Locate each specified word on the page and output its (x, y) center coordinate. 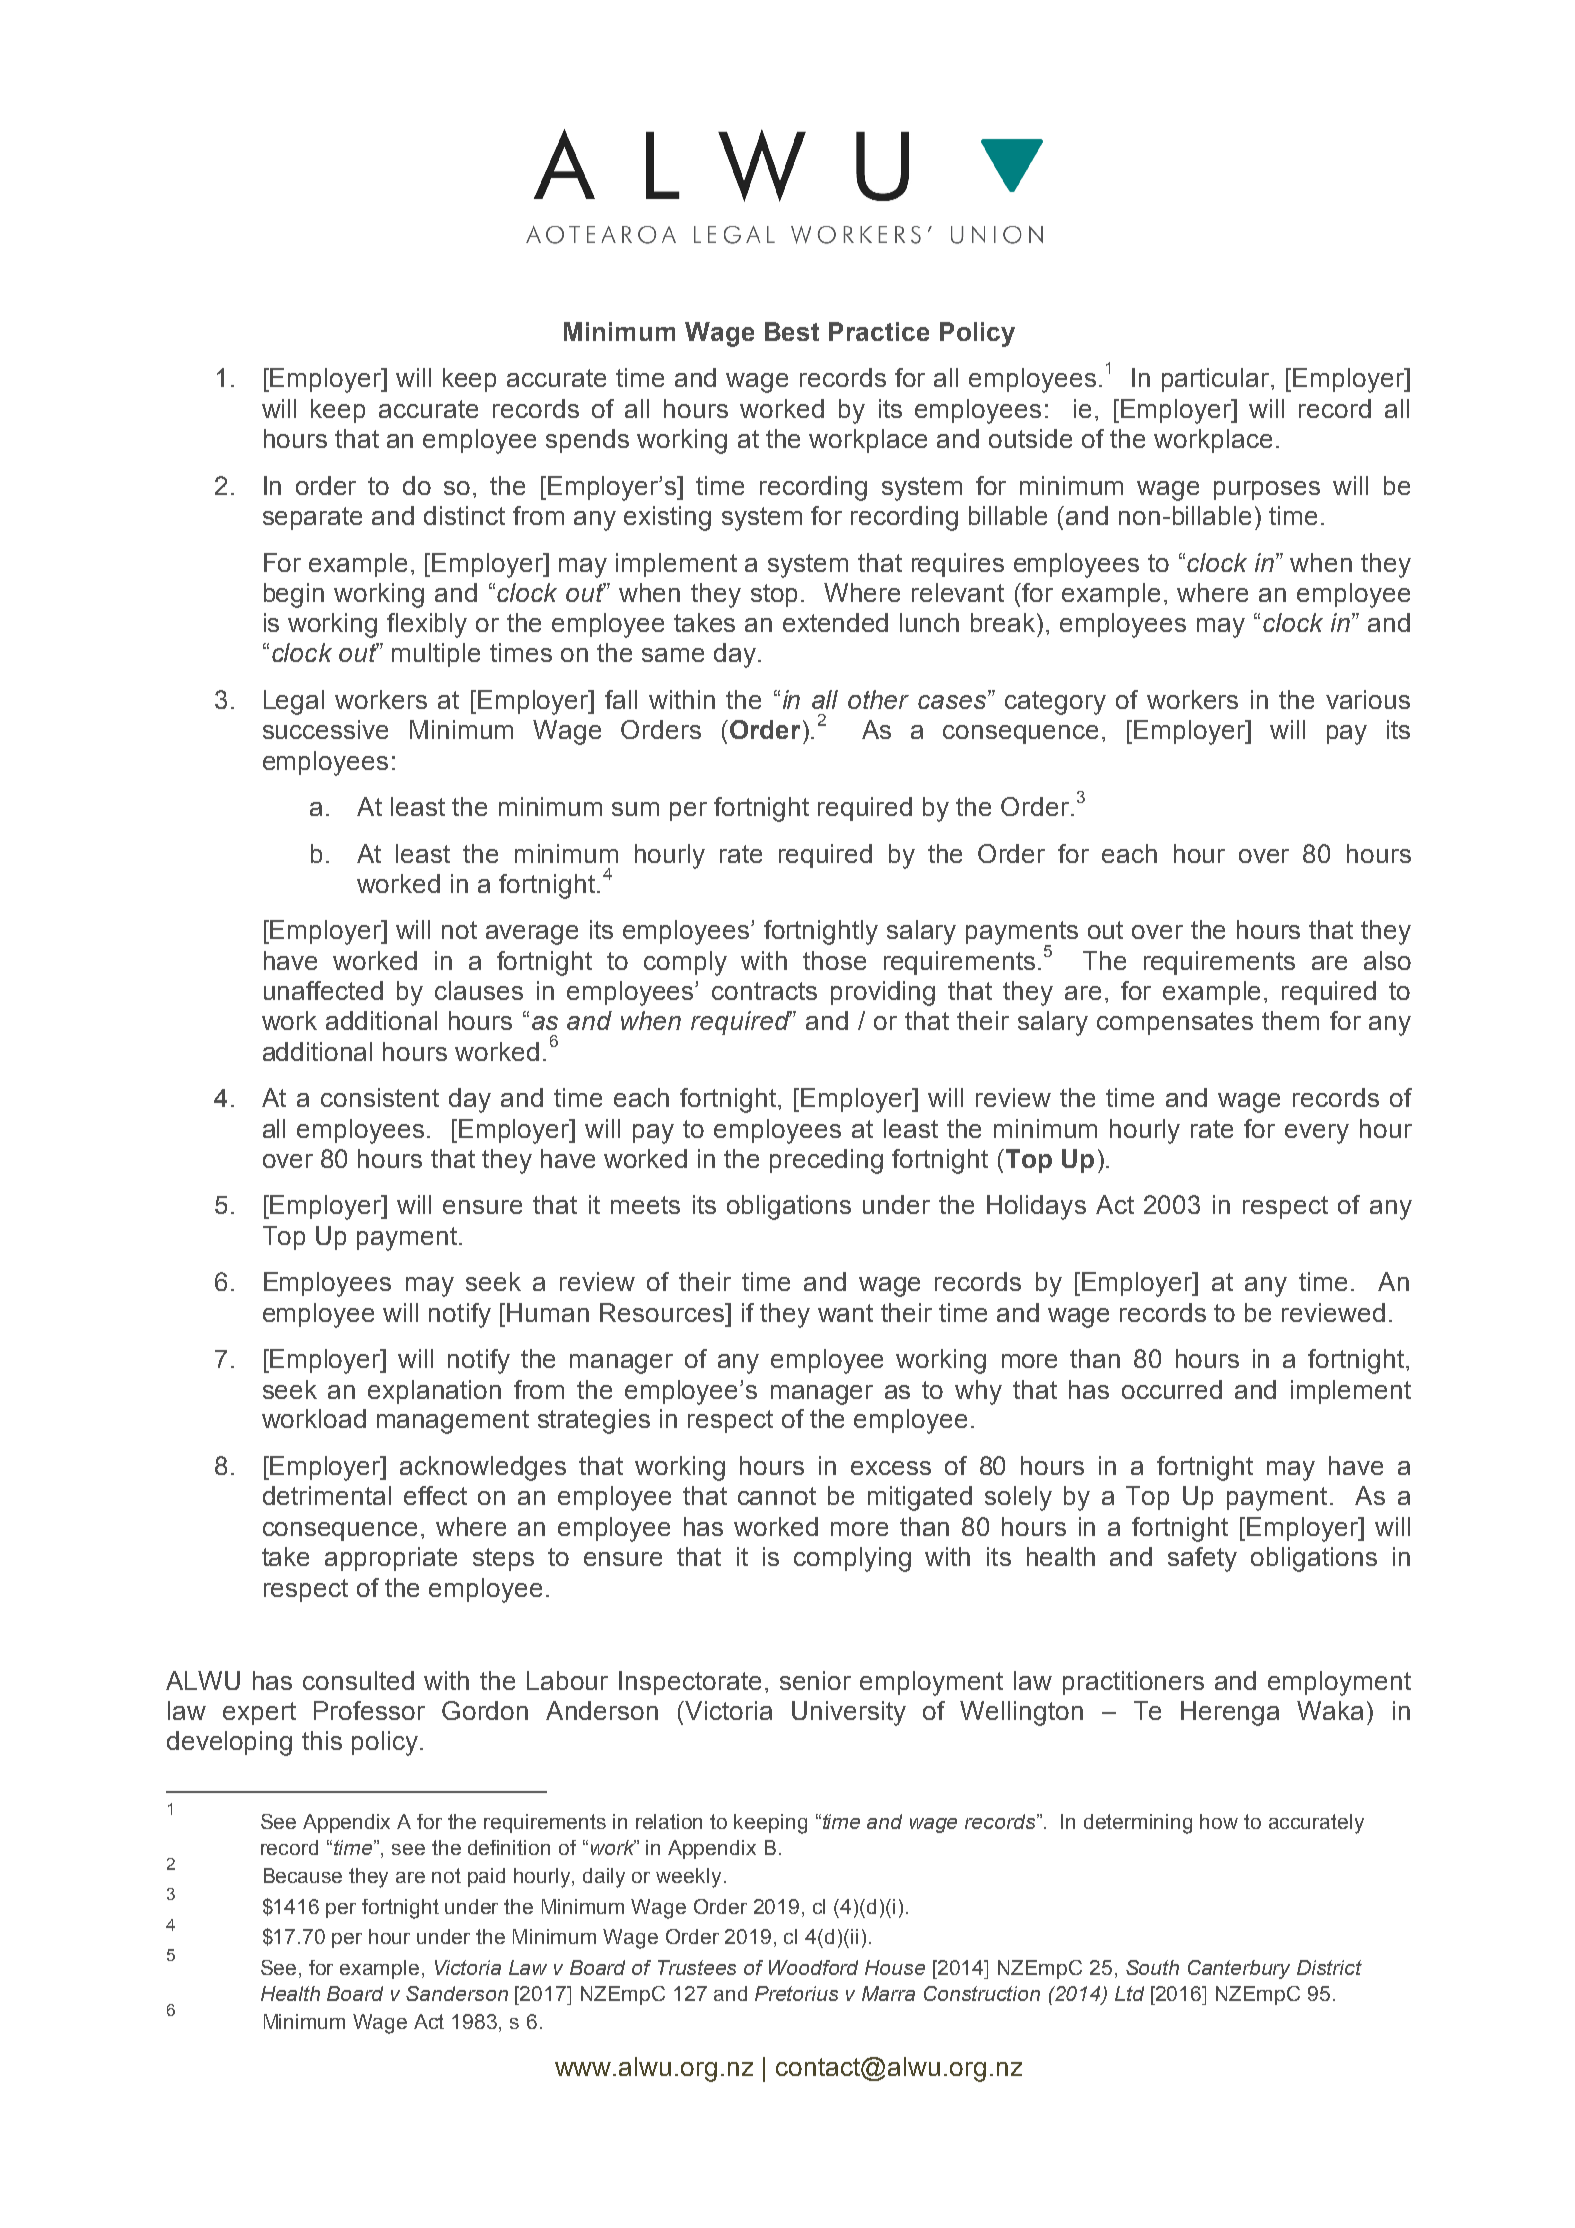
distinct (464, 515)
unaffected (323, 990)
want (845, 1313)
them (1290, 1020)
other (878, 699)
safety (1202, 1559)
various (1368, 699)
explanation (434, 1392)
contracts (764, 991)
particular (1217, 380)
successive (325, 729)
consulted (358, 1680)
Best (792, 331)
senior (815, 1680)
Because (303, 1875)
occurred (1172, 1389)
